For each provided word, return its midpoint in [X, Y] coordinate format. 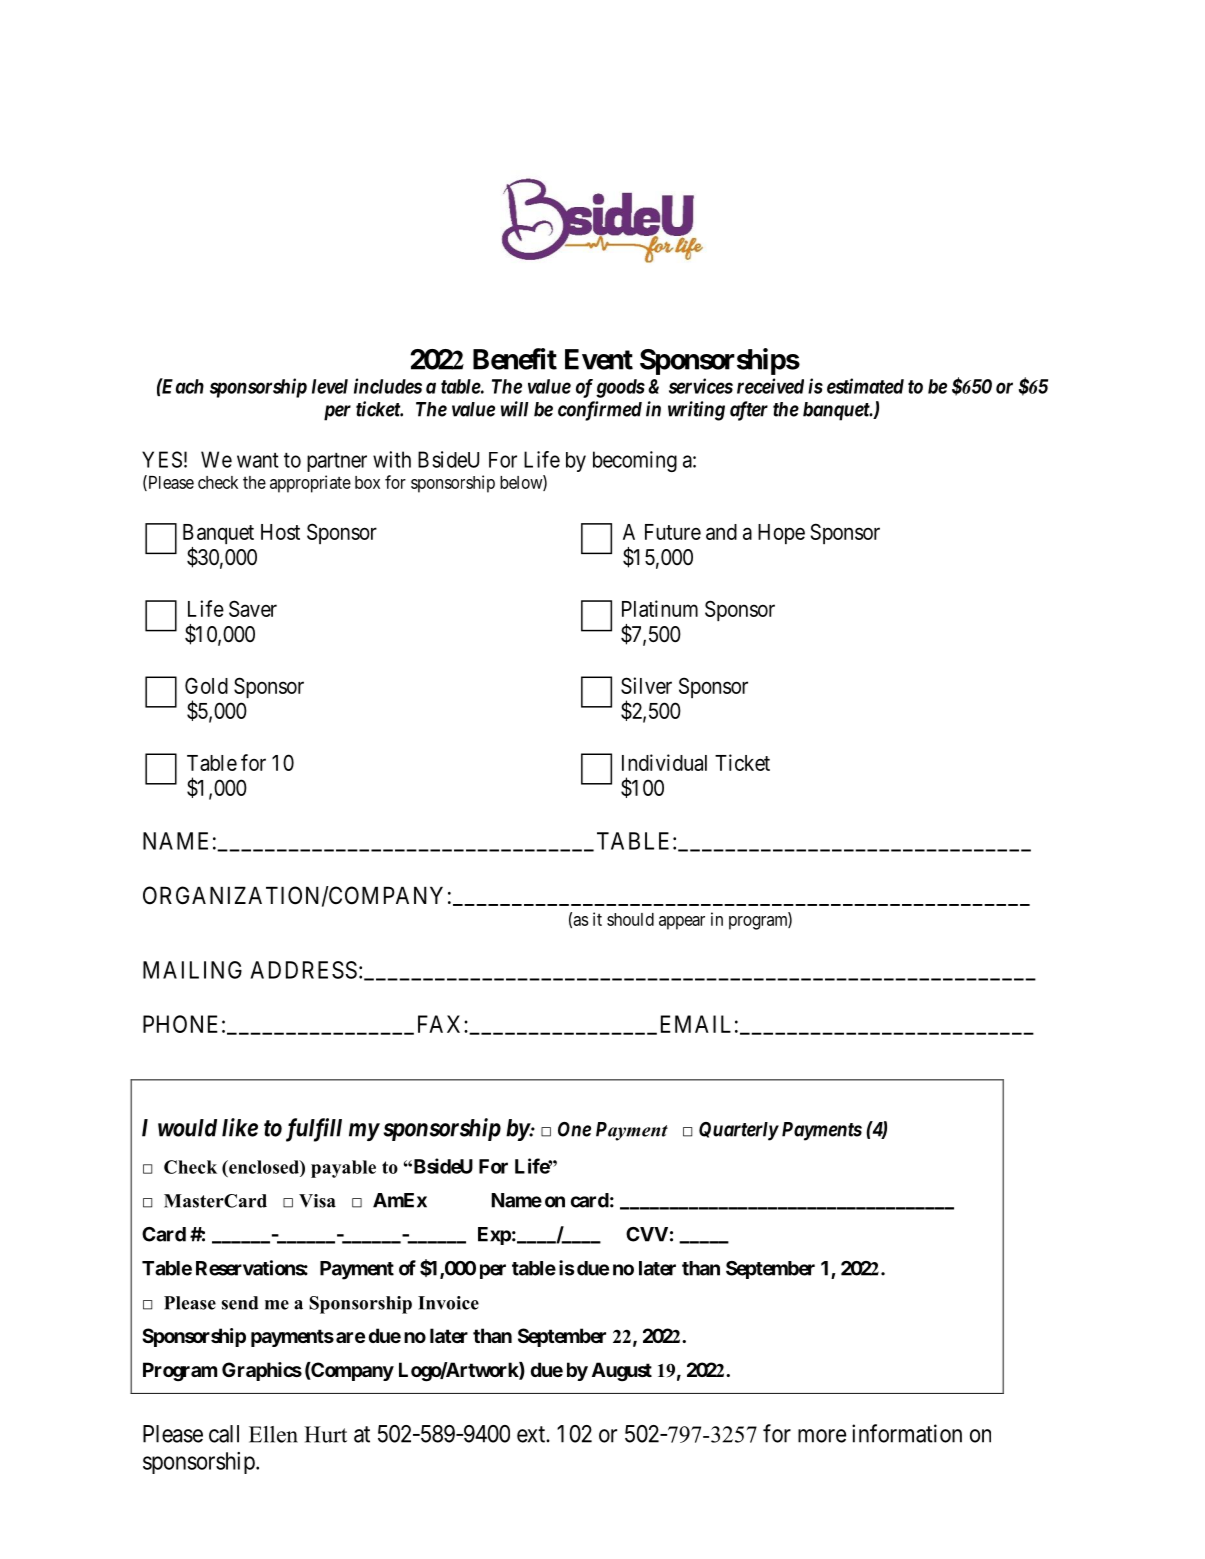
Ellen [273, 1434]
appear [682, 923]
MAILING [192, 970]
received [770, 386]
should [630, 919]
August [622, 1372]
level [330, 386]
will [514, 409]
